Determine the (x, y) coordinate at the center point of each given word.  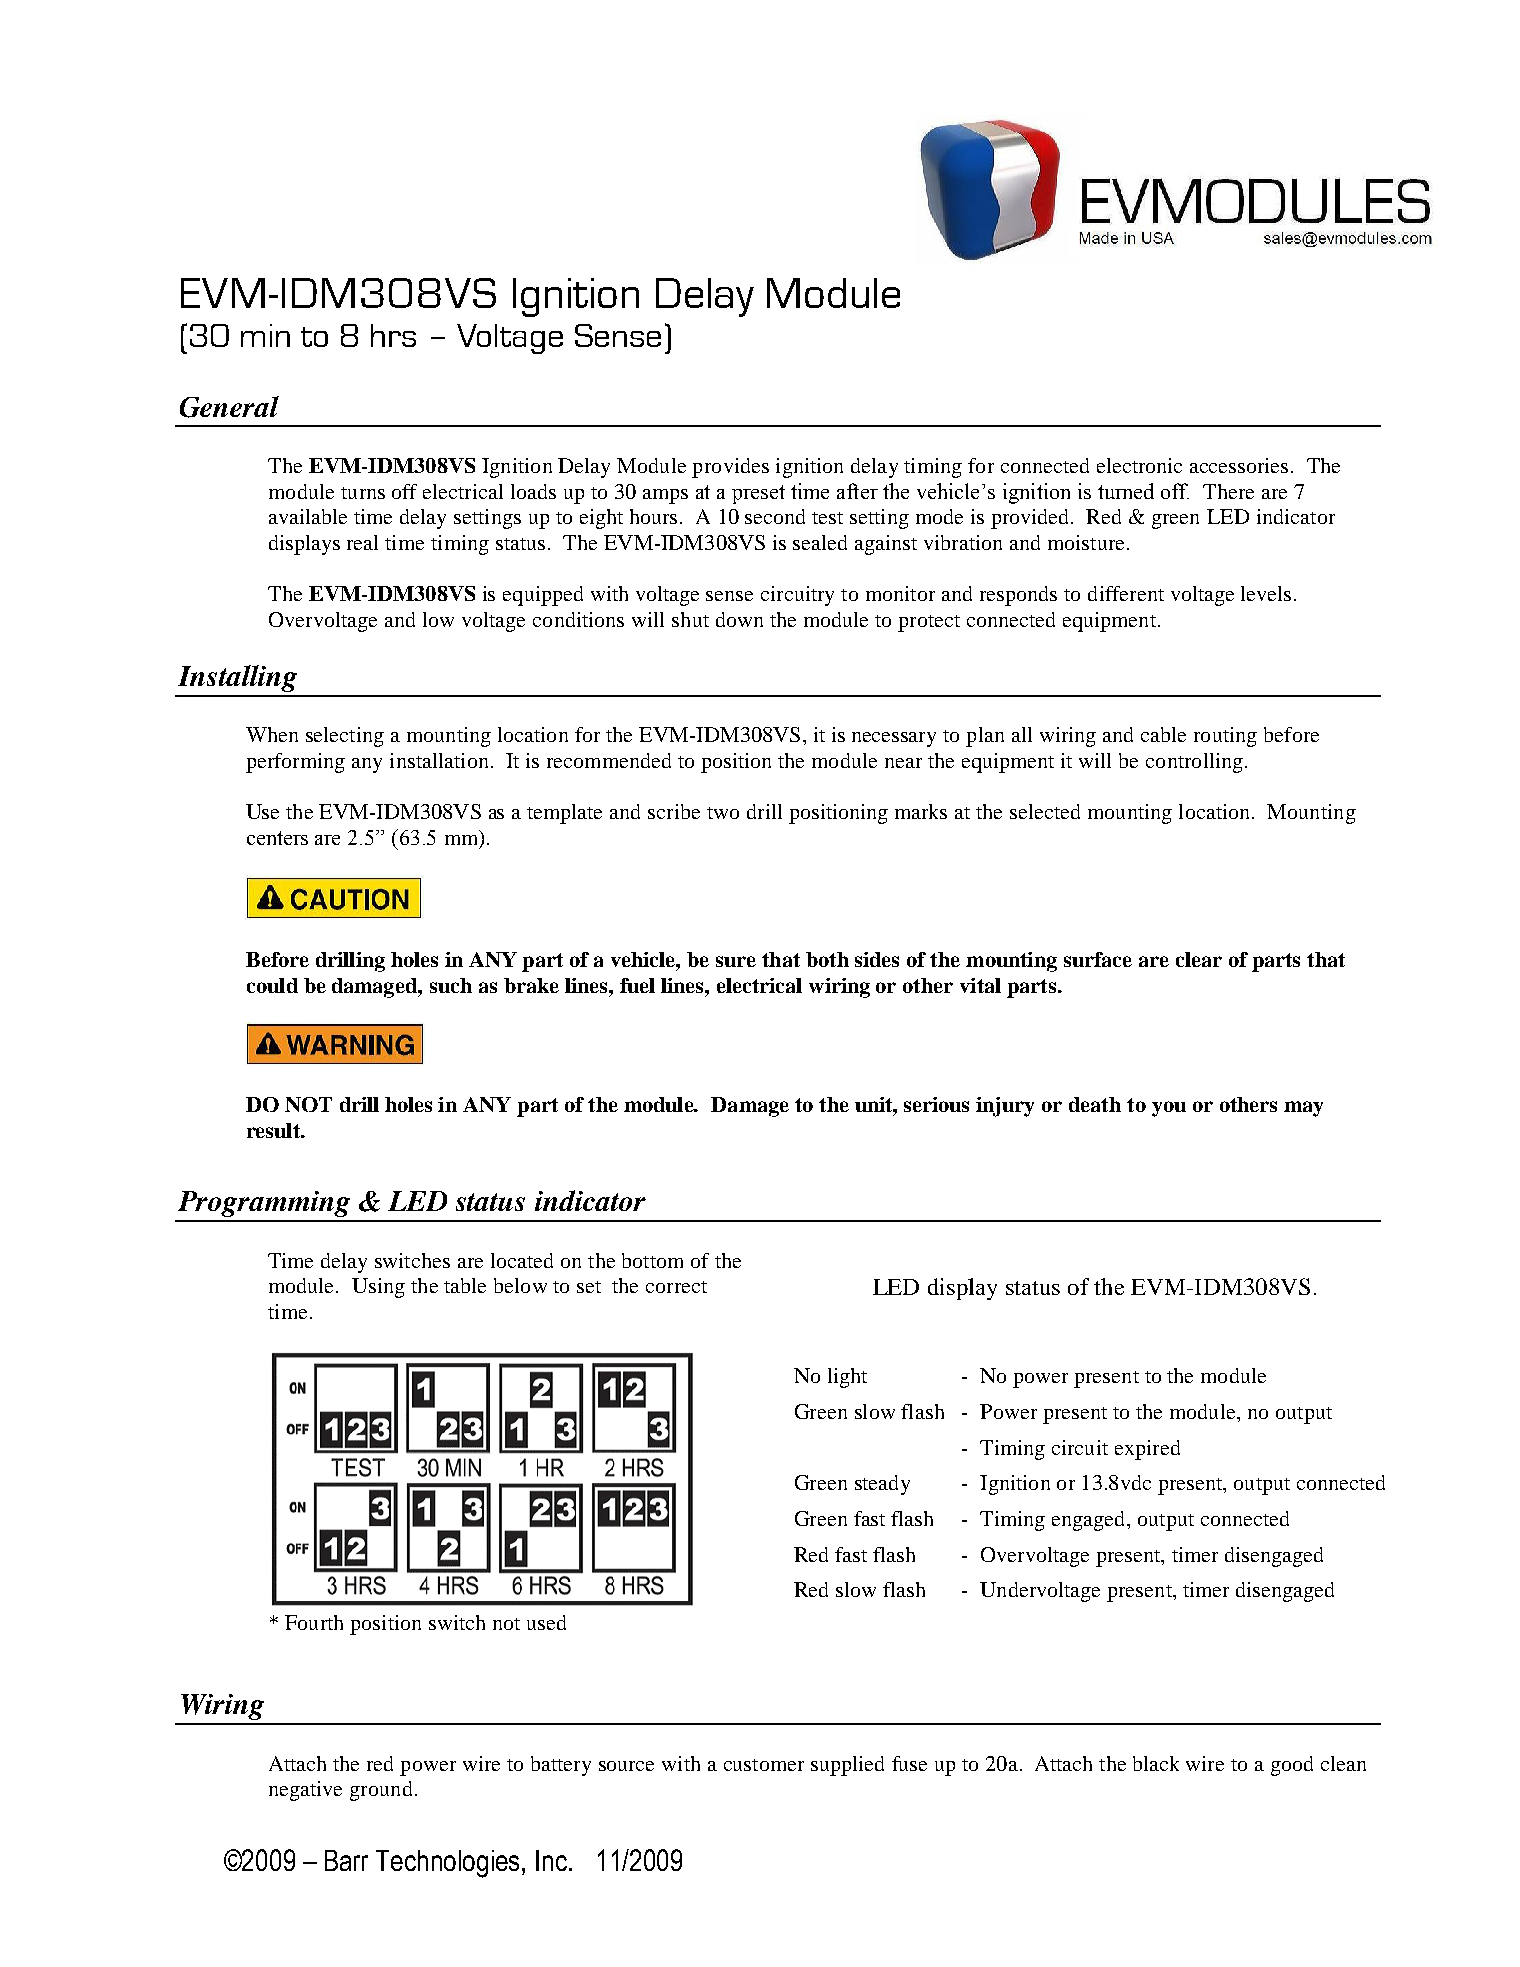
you (1169, 1109)
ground (381, 1791)
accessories (1239, 465)
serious (936, 1104)
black (1156, 1763)
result (275, 1130)
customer (764, 1765)
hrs (393, 335)
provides (730, 468)
